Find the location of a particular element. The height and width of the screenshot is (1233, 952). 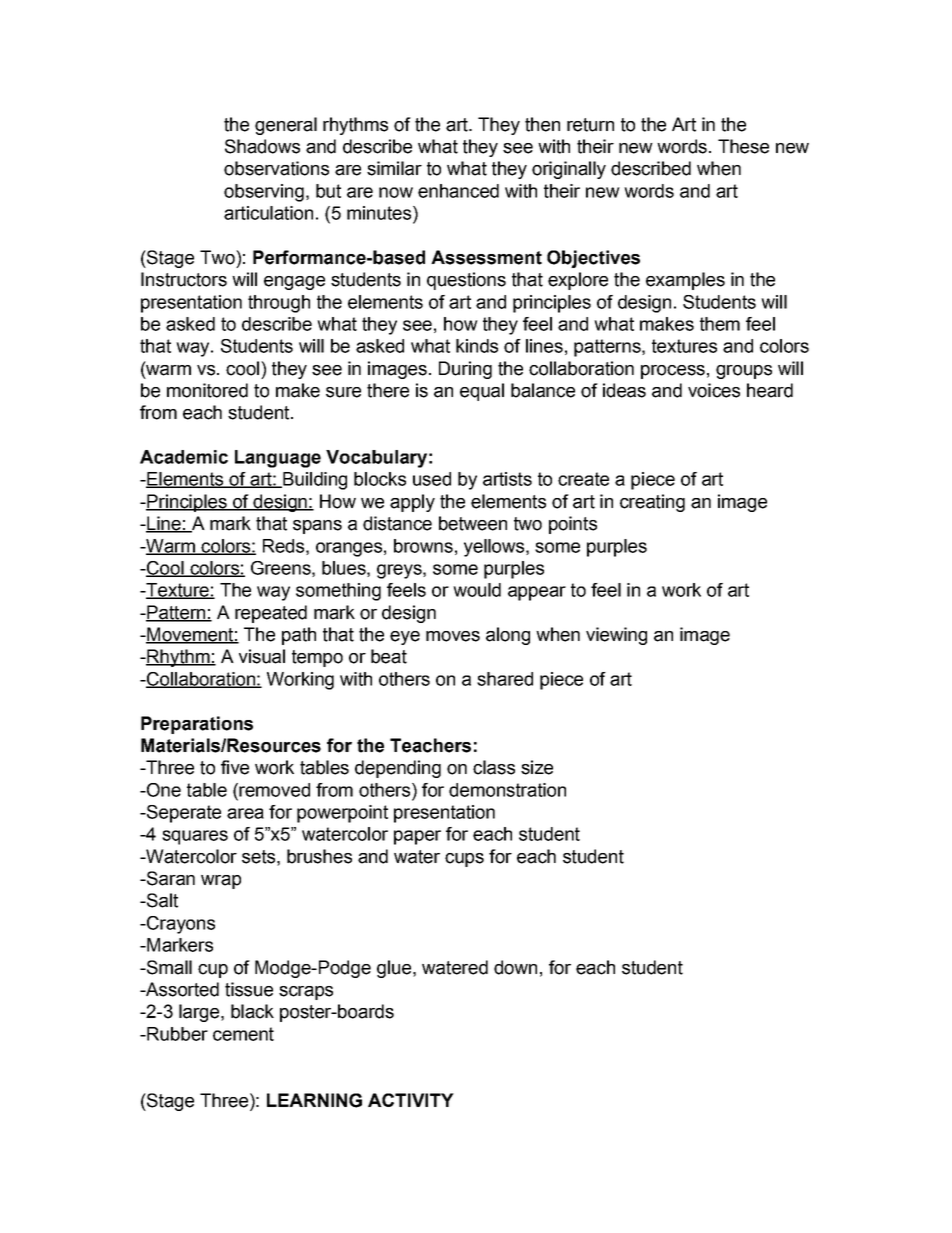

During is located at coordinates (465, 370).
